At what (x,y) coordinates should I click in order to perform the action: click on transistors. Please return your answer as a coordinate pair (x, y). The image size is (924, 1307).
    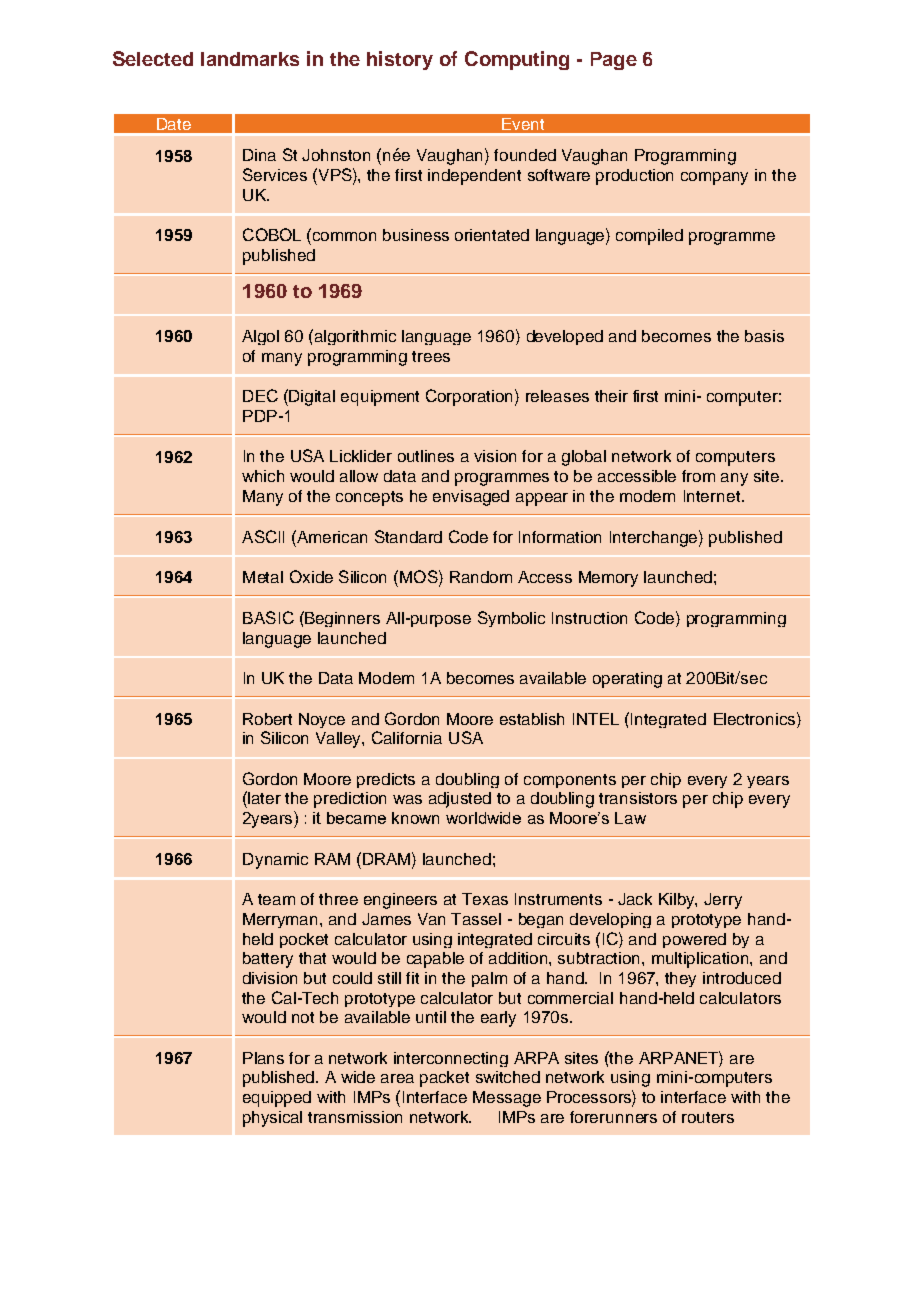
    Looking at the image, I should click on (638, 798).
